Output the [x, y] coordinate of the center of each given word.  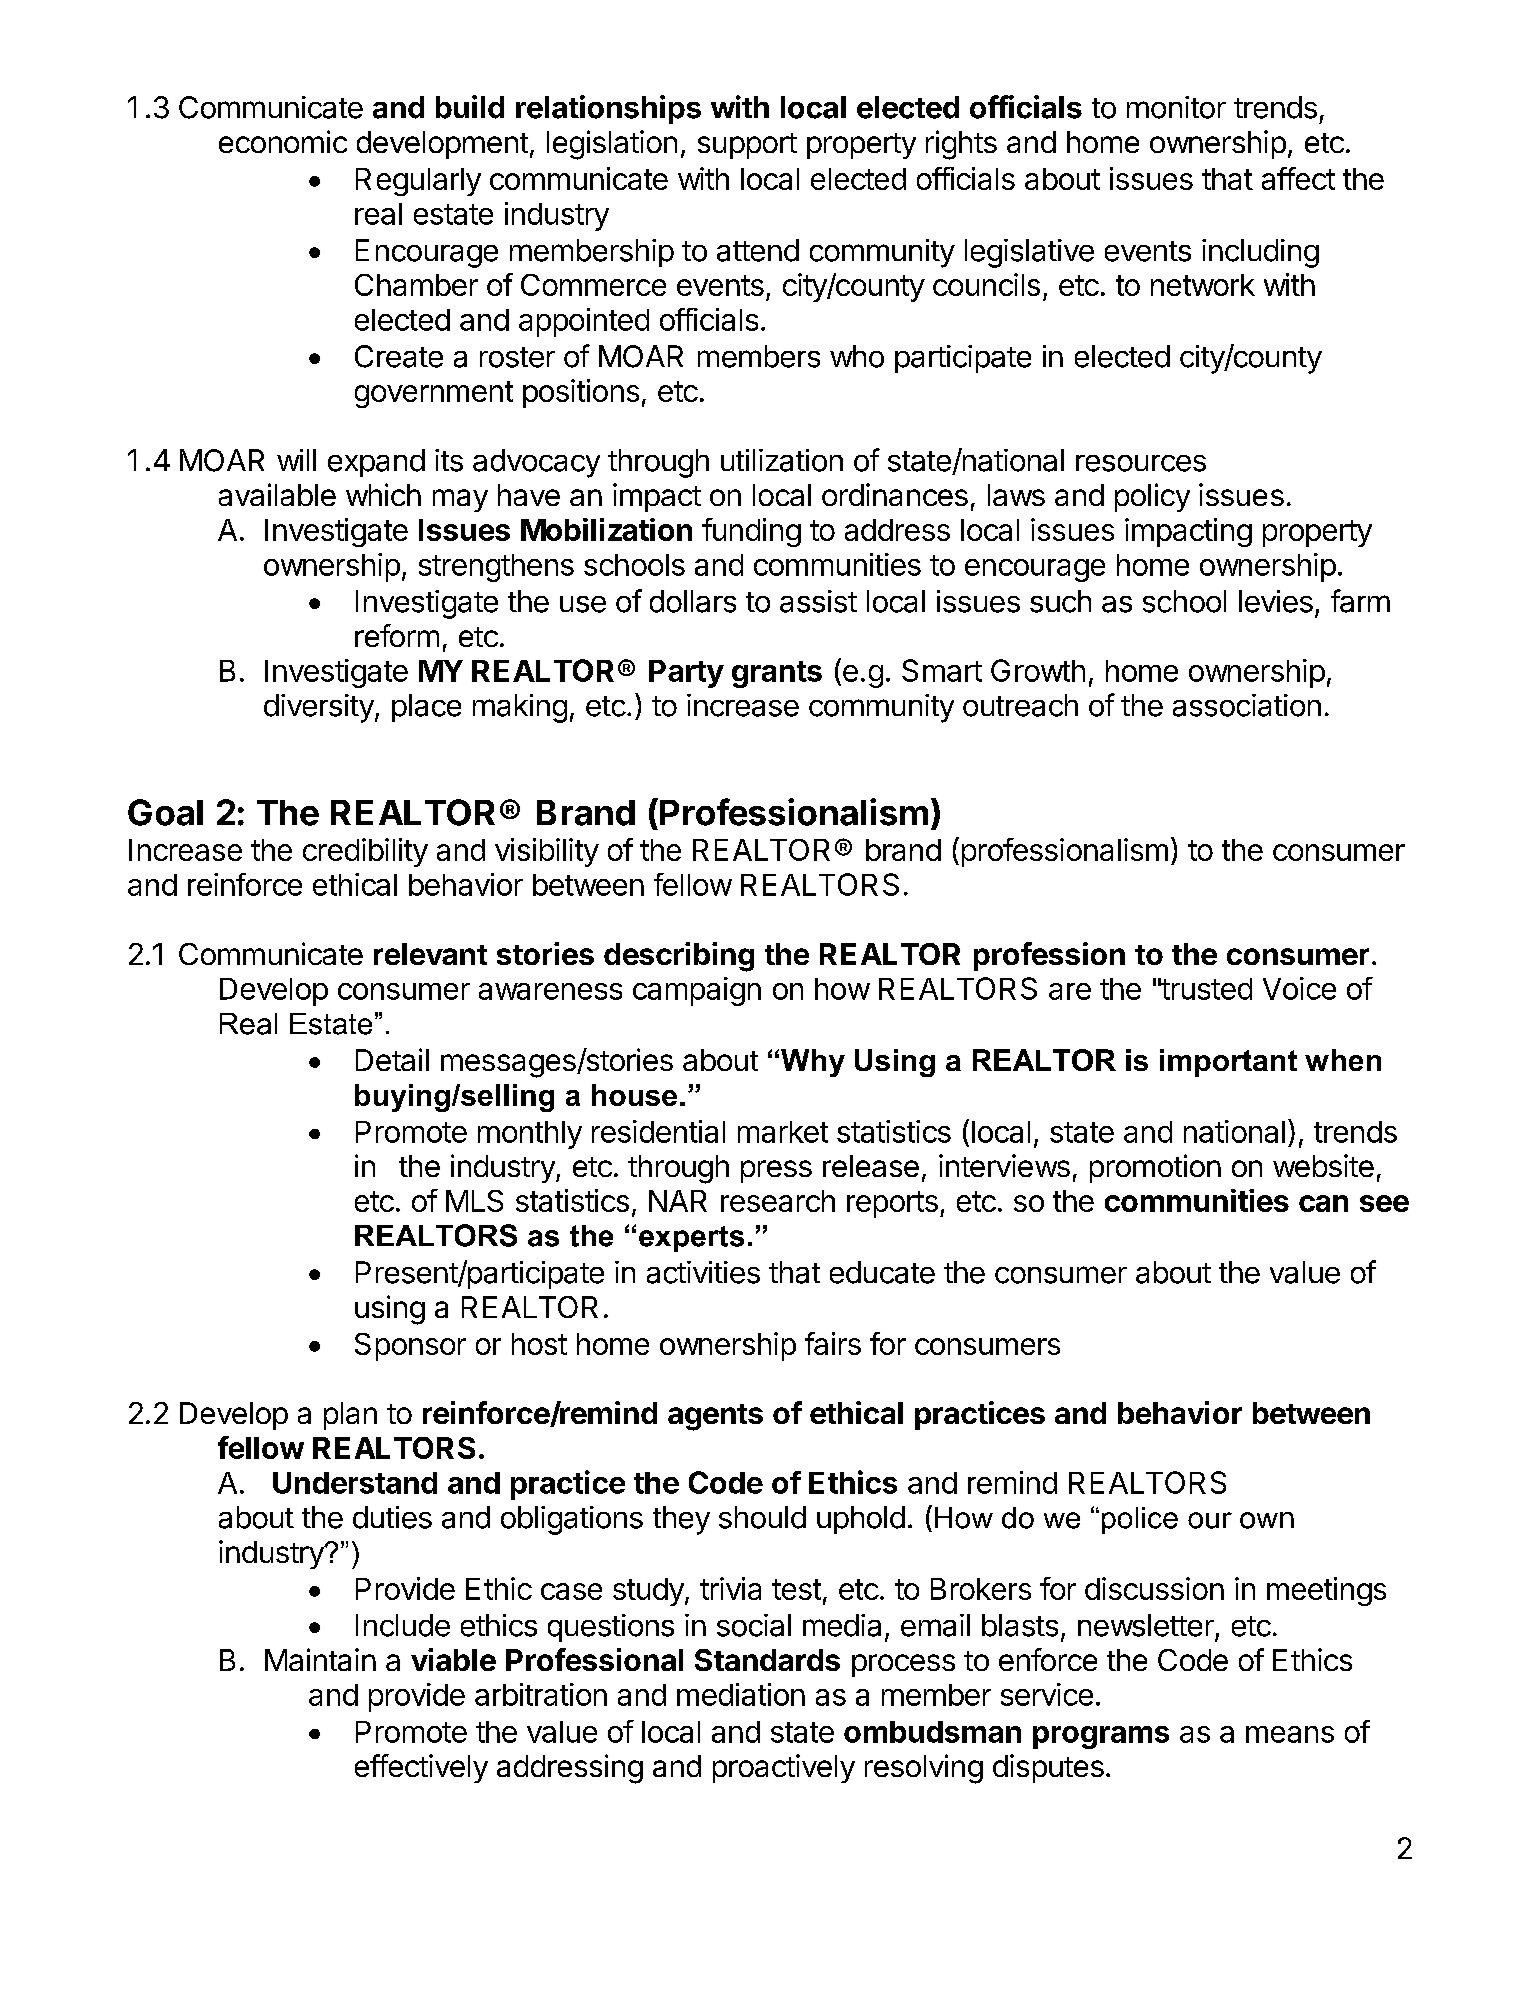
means [1290, 1734]
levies [1276, 601]
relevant [430, 954]
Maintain [320, 1659]
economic [283, 141]
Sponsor [410, 1347]
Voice [1299, 988]
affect [1298, 178]
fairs [833, 1343]
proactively [784, 1768]
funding [751, 532]
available [277, 494]
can [1323, 1203]
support [747, 146]
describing [679, 957]
